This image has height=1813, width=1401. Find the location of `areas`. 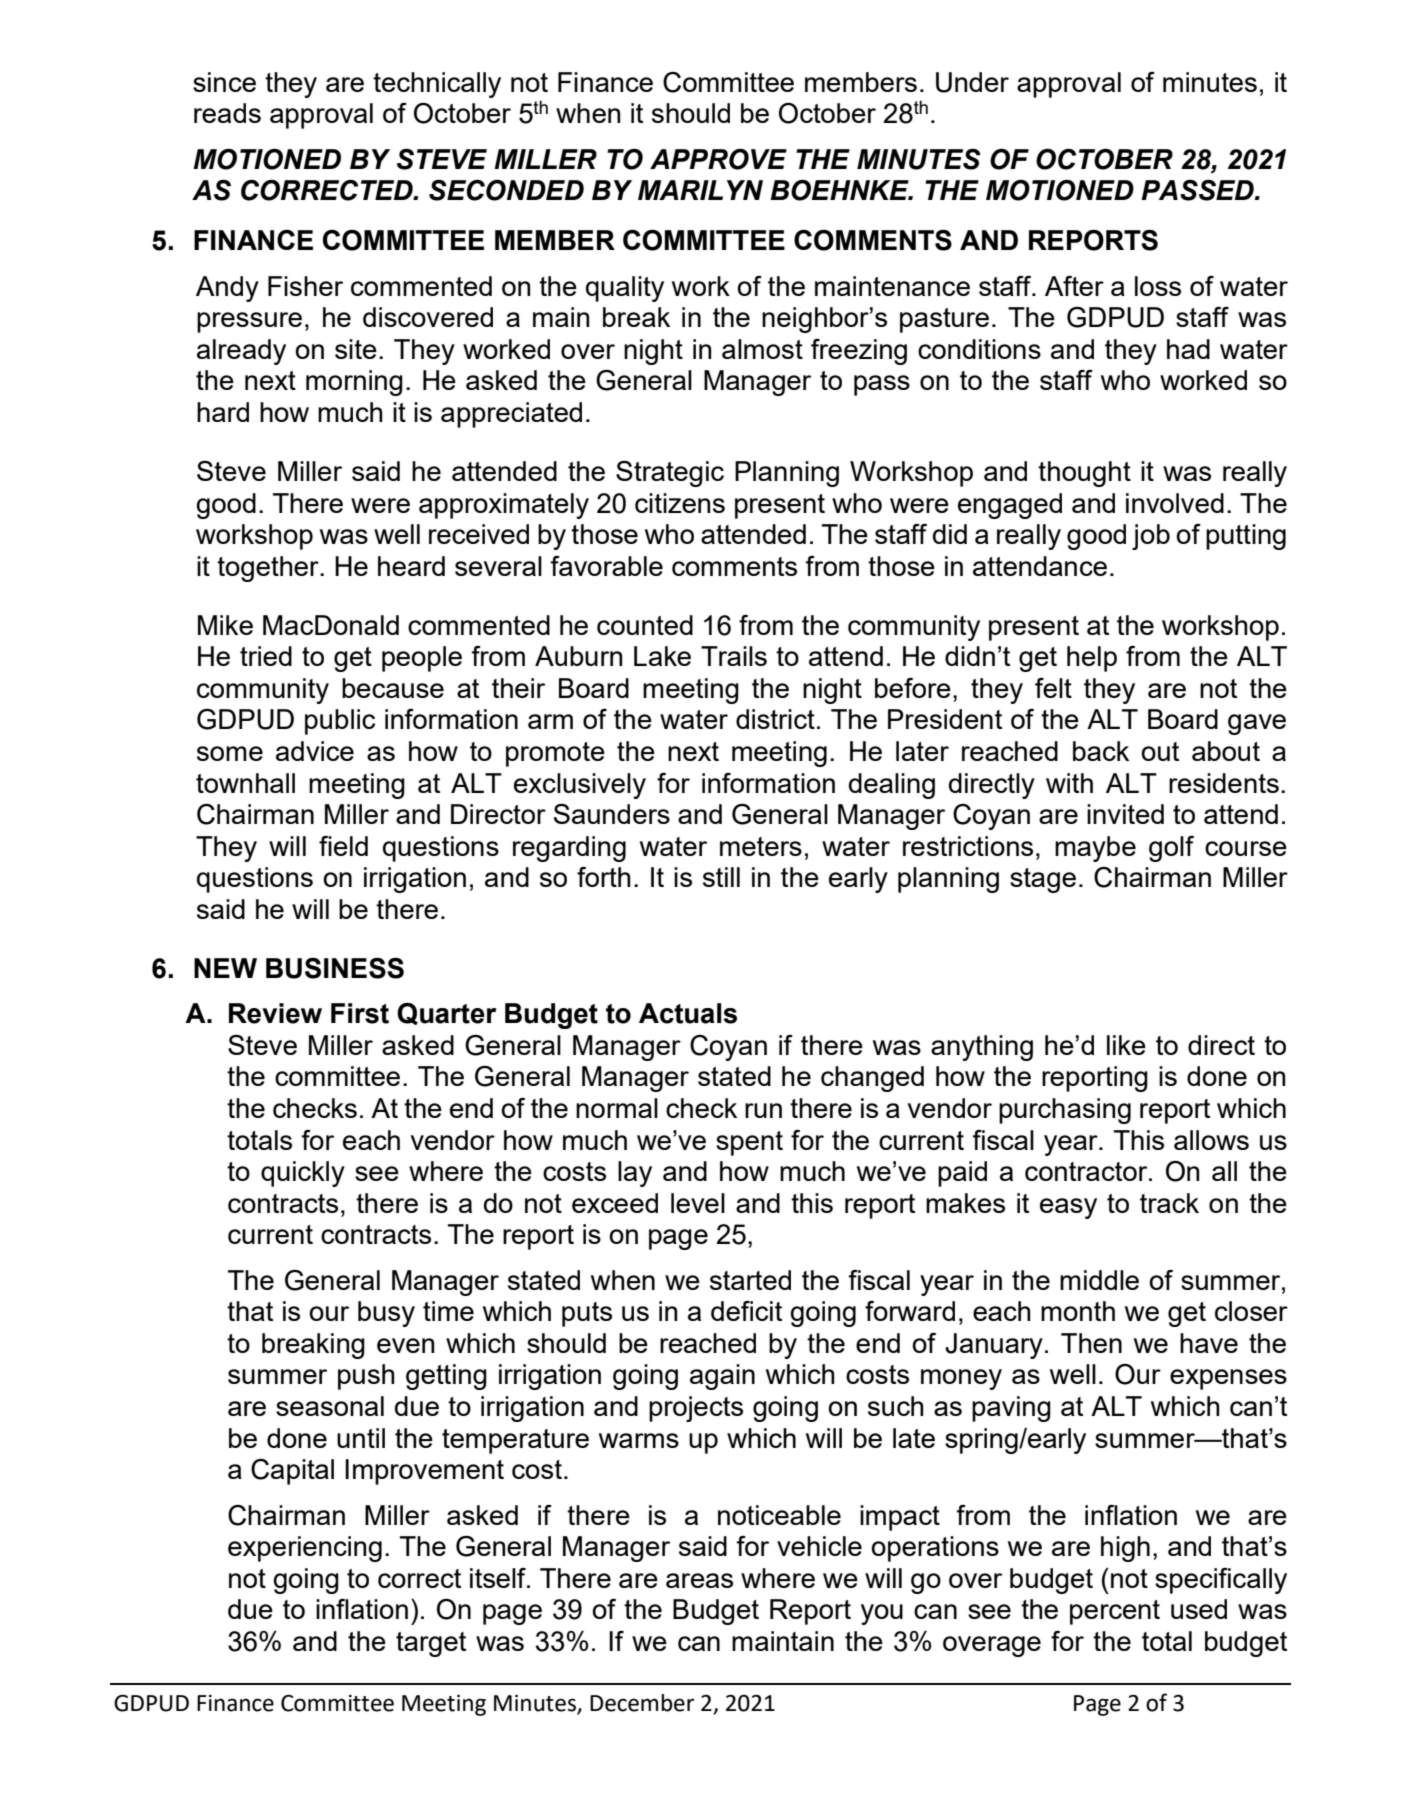

areas is located at coordinates (699, 1580).
